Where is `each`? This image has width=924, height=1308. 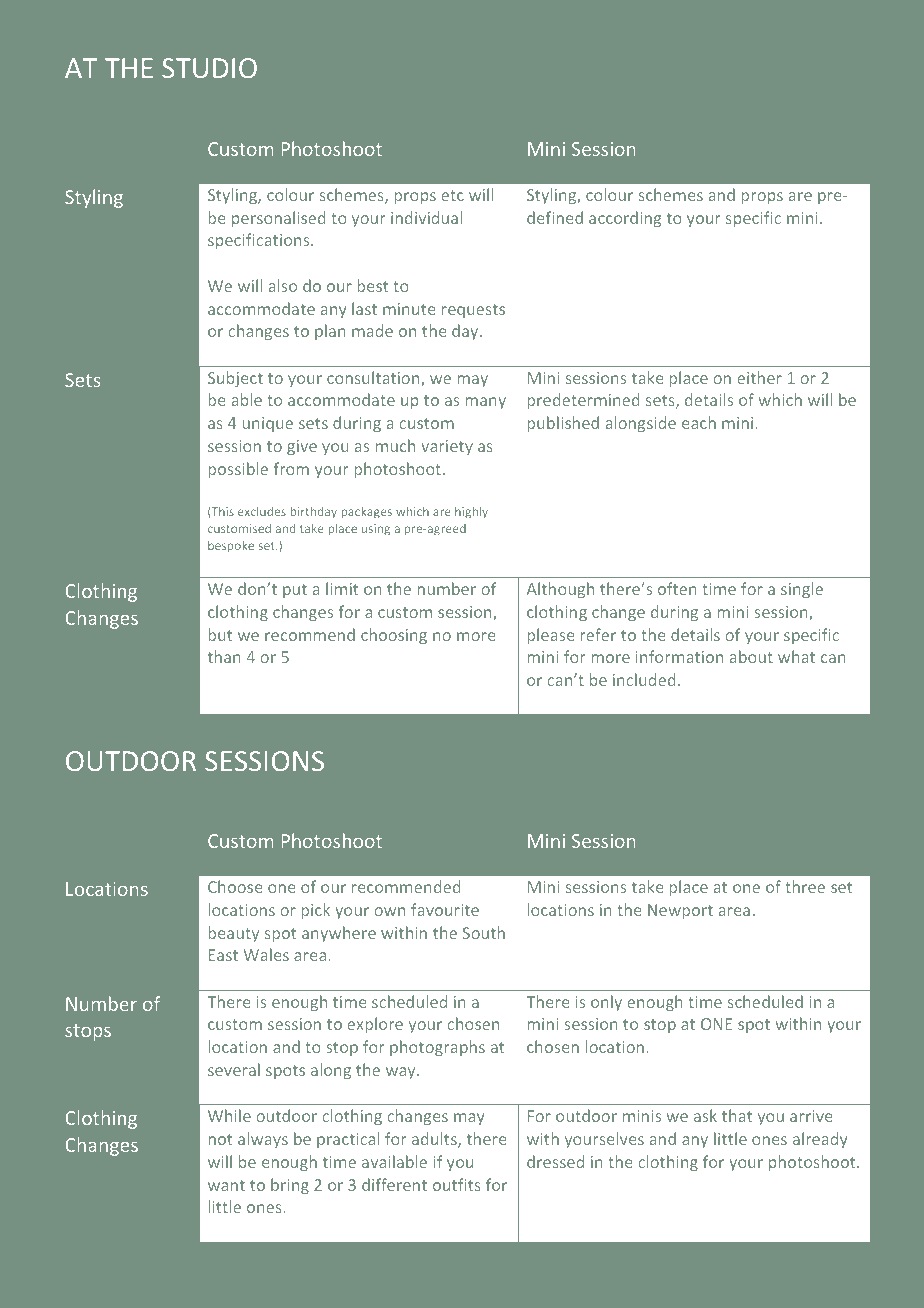
each is located at coordinates (699, 422).
